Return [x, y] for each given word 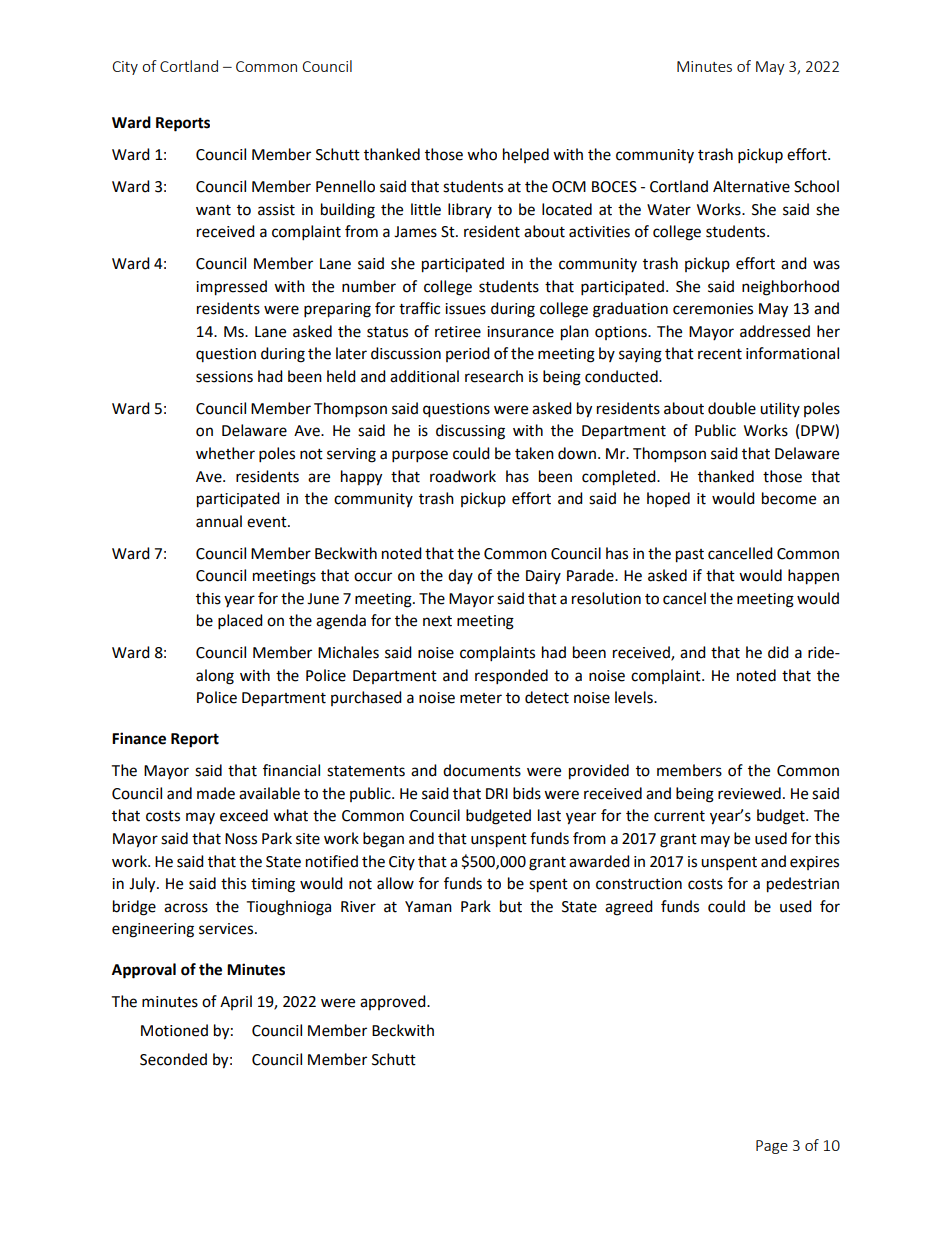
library [470, 210]
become [789, 498]
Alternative [751, 186]
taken [534, 453]
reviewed [749, 793]
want [213, 210]
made [216, 793]
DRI [497, 793]
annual [219, 521]
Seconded [173, 1059]
